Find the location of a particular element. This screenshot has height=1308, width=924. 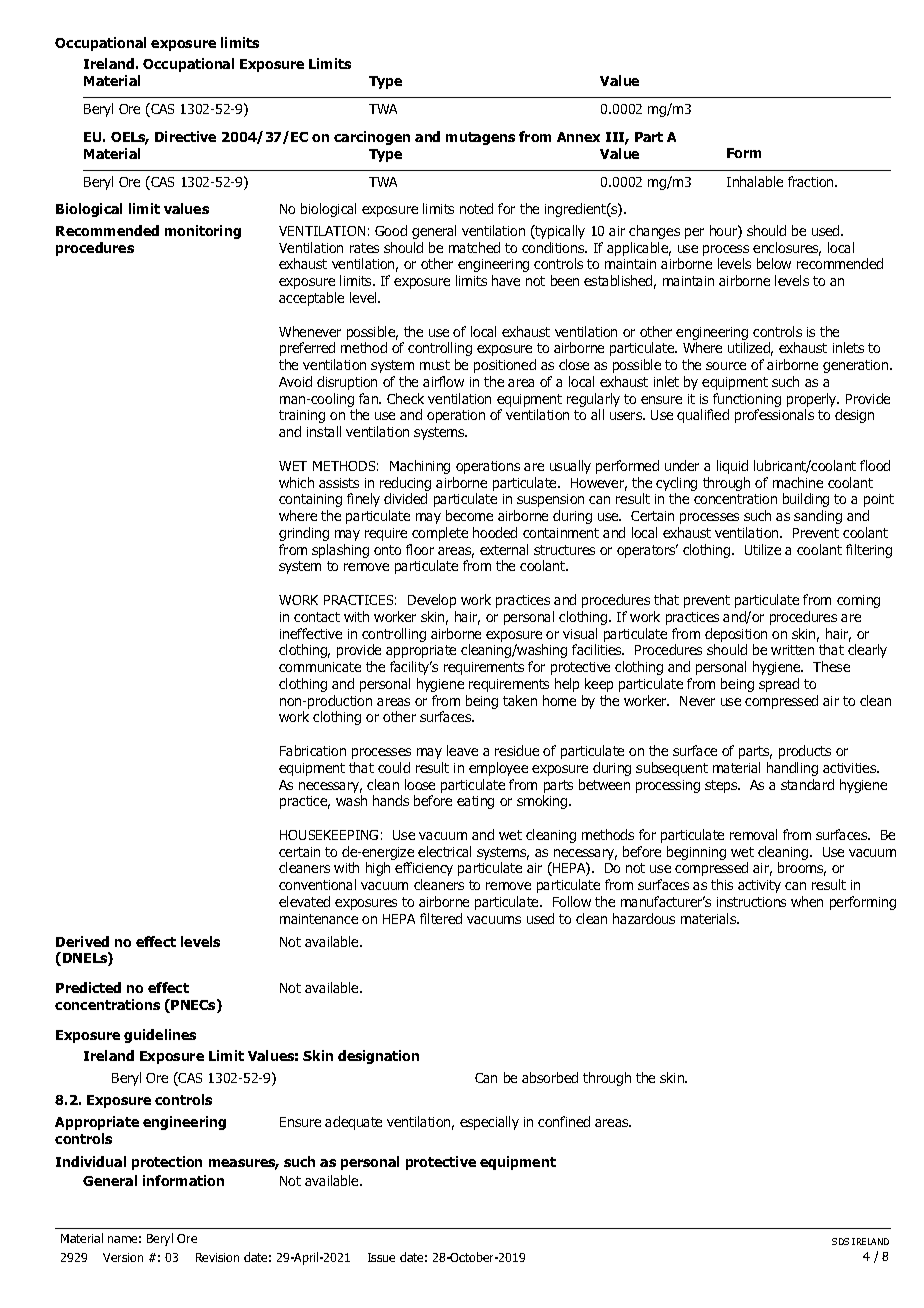

noted is located at coordinates (476, 208).
